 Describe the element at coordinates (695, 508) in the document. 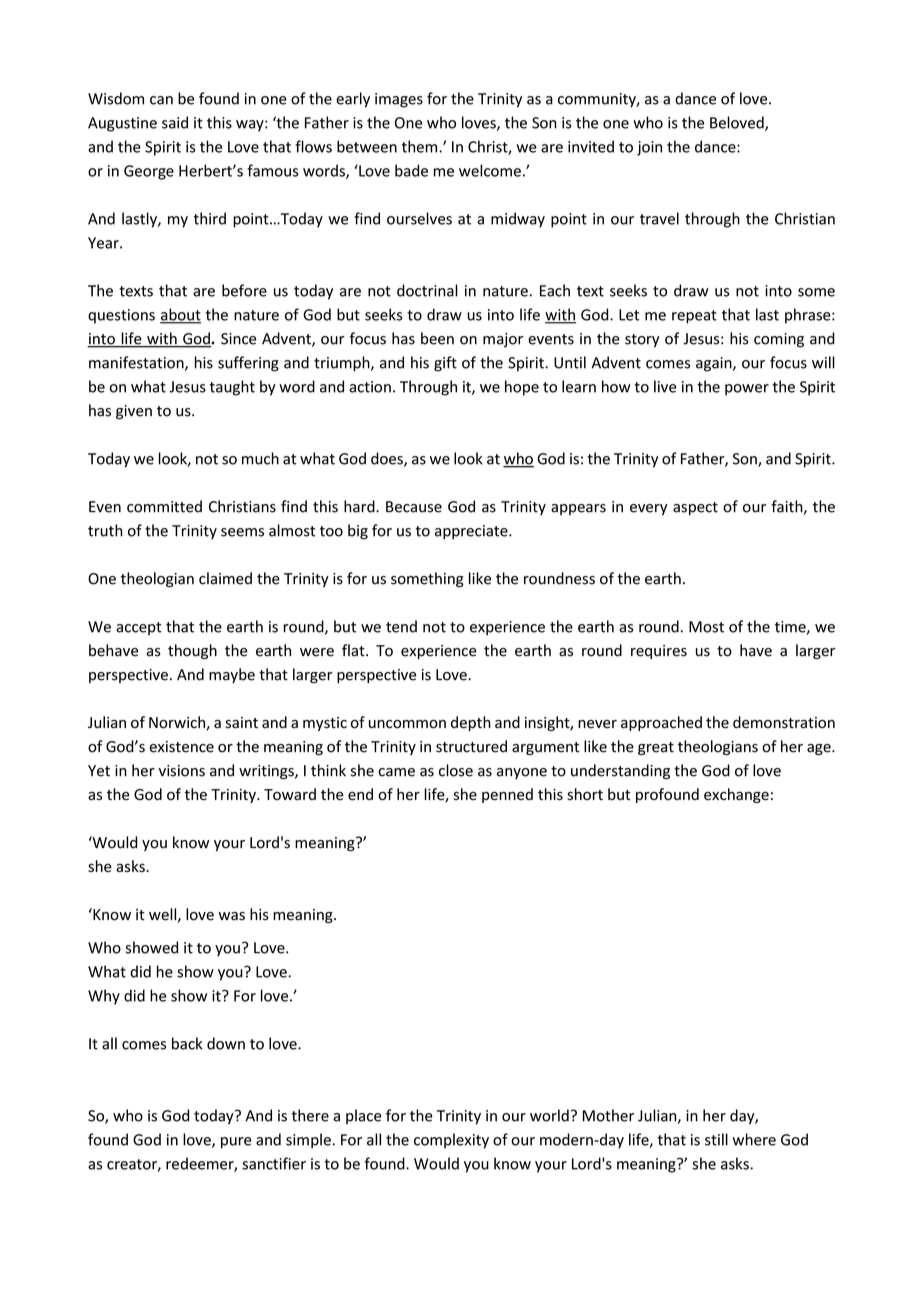

I see `aspect` at that location.
